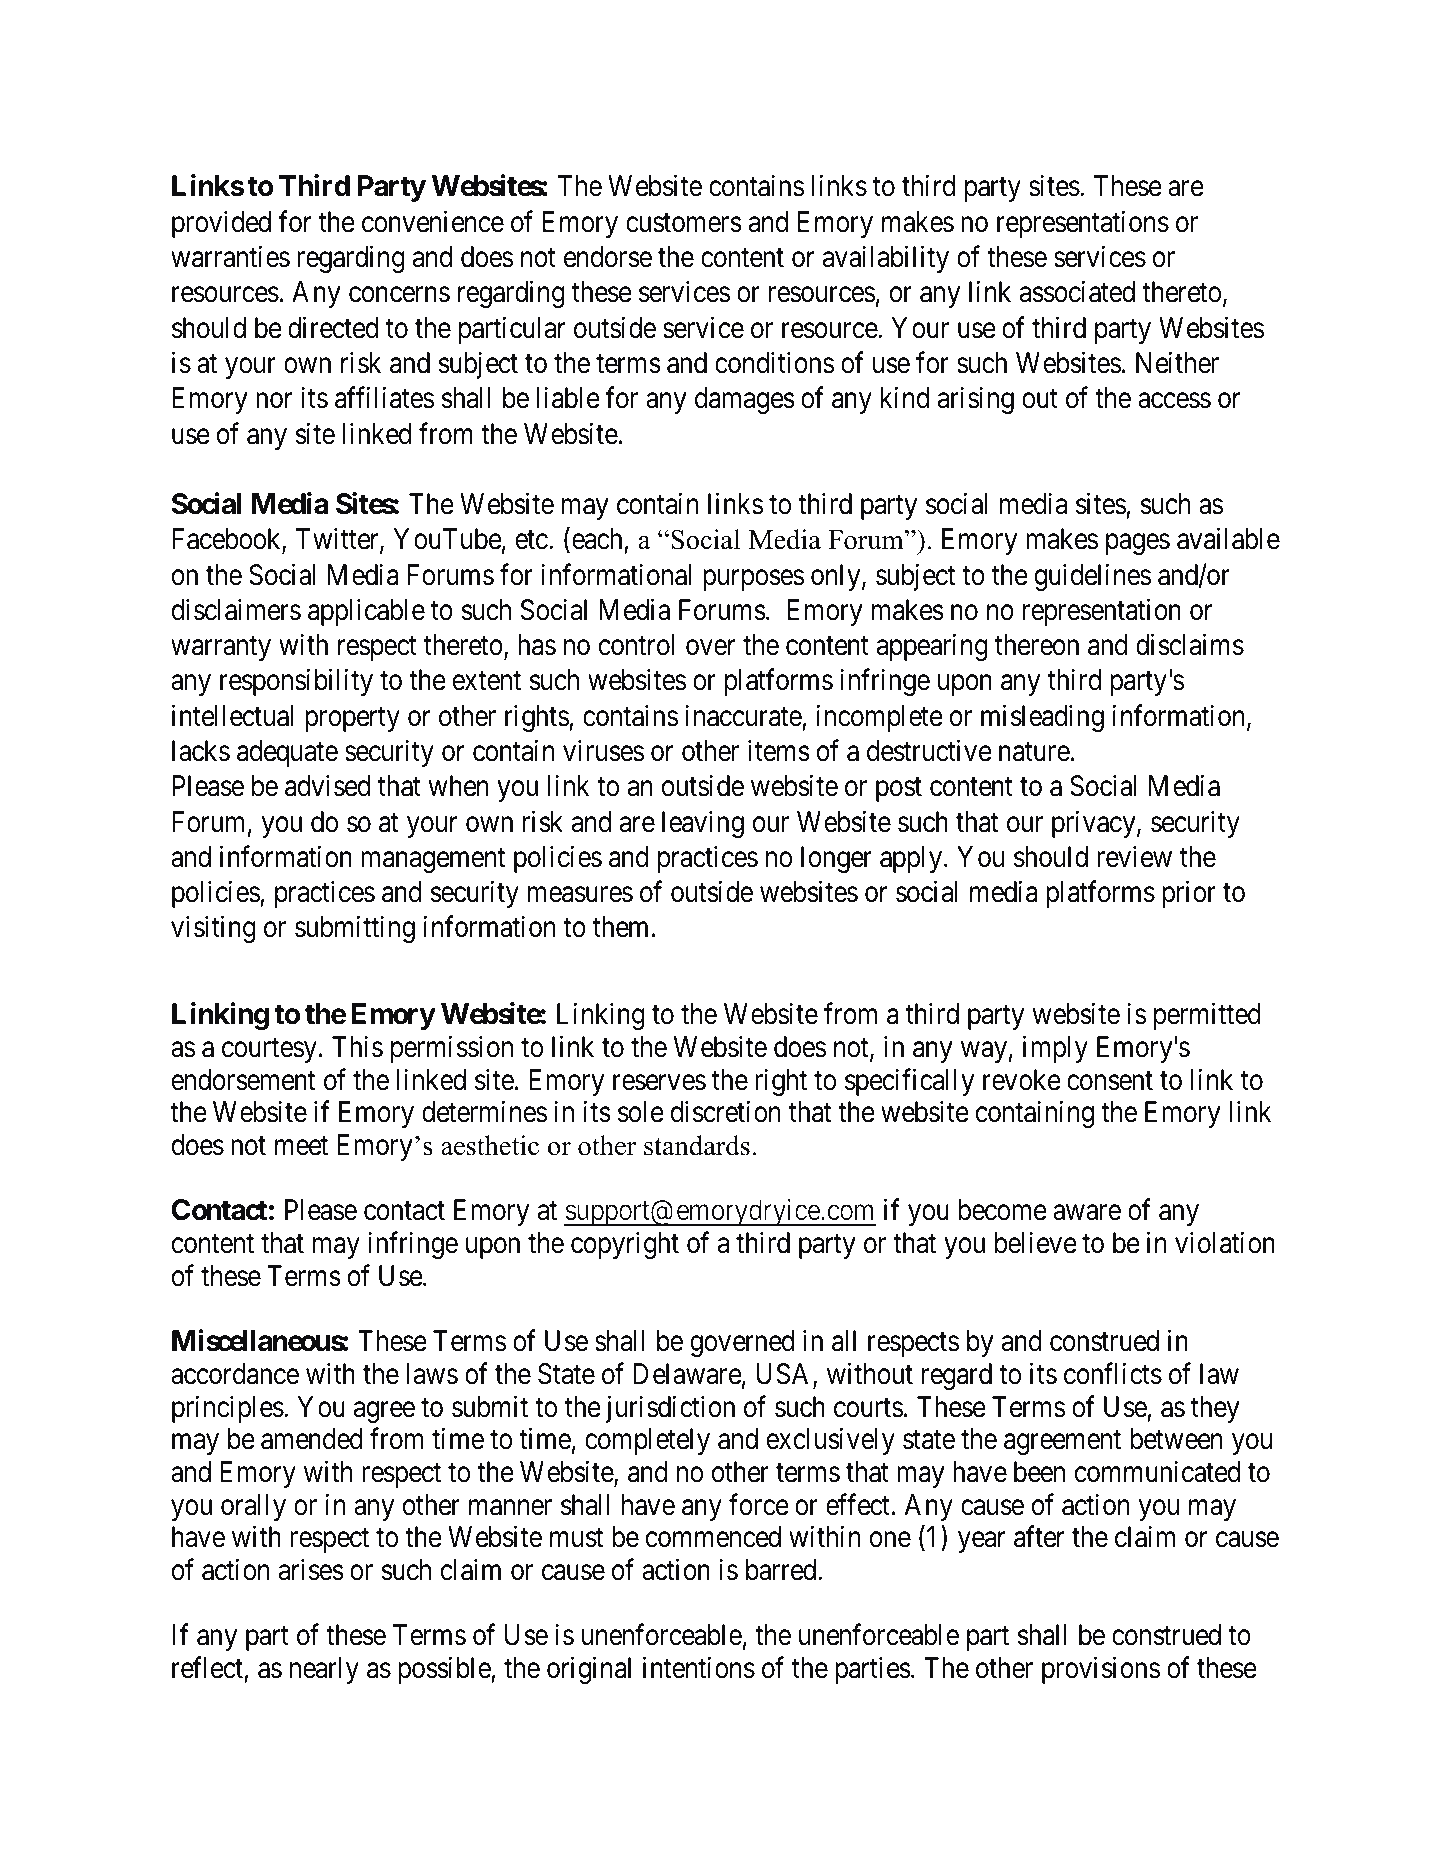 This screenshot has height=1876, width=1450. I want to click on associated, so click(1077, 292).
